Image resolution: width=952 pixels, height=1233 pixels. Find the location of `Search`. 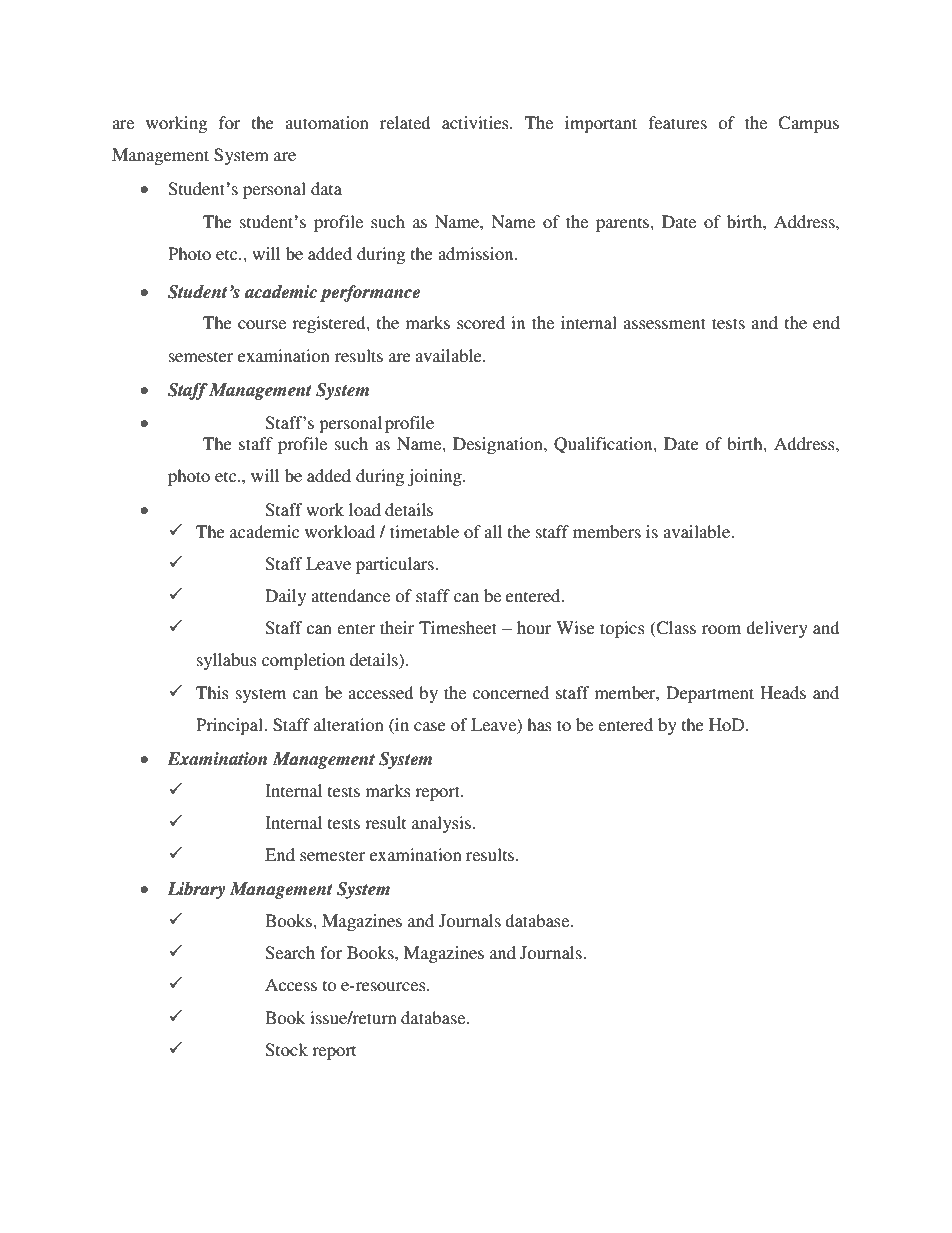

Search is located at coordinates (290, 953).
